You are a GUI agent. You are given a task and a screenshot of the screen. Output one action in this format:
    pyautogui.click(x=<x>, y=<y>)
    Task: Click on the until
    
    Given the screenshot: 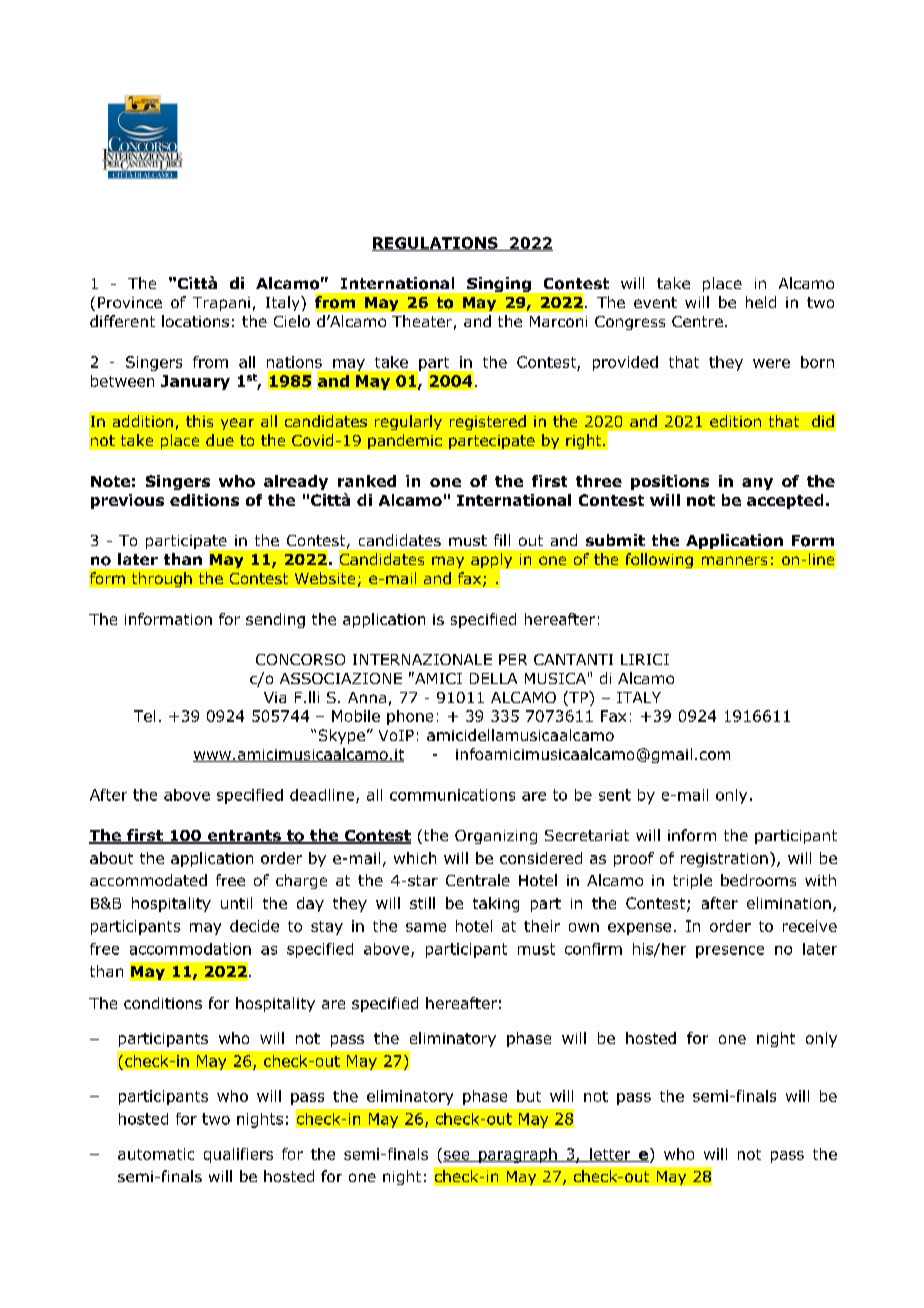 What is the action you would take?
    pyautogui.click(x=236, y=903)
